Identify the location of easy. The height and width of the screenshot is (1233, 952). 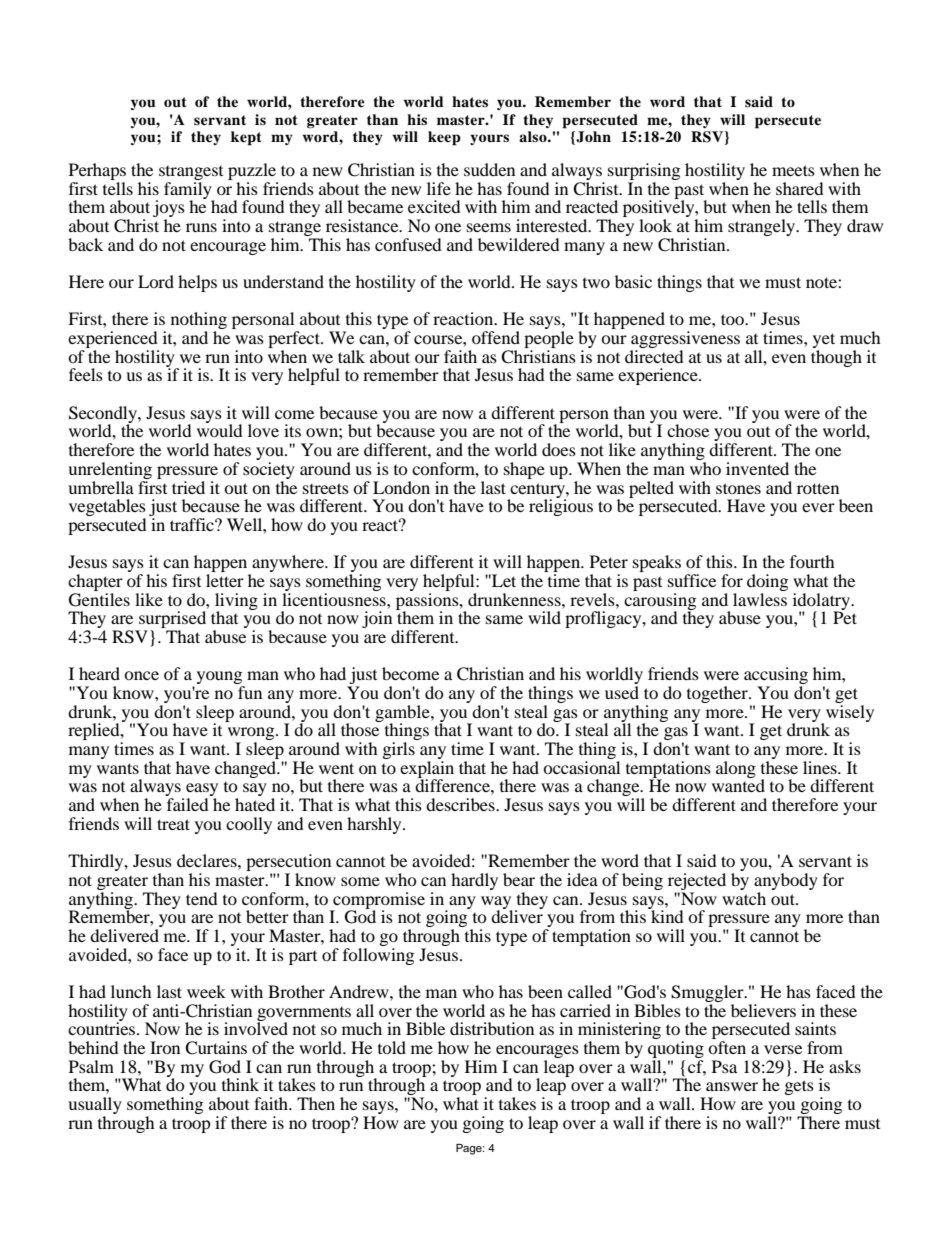
(202, 791).
